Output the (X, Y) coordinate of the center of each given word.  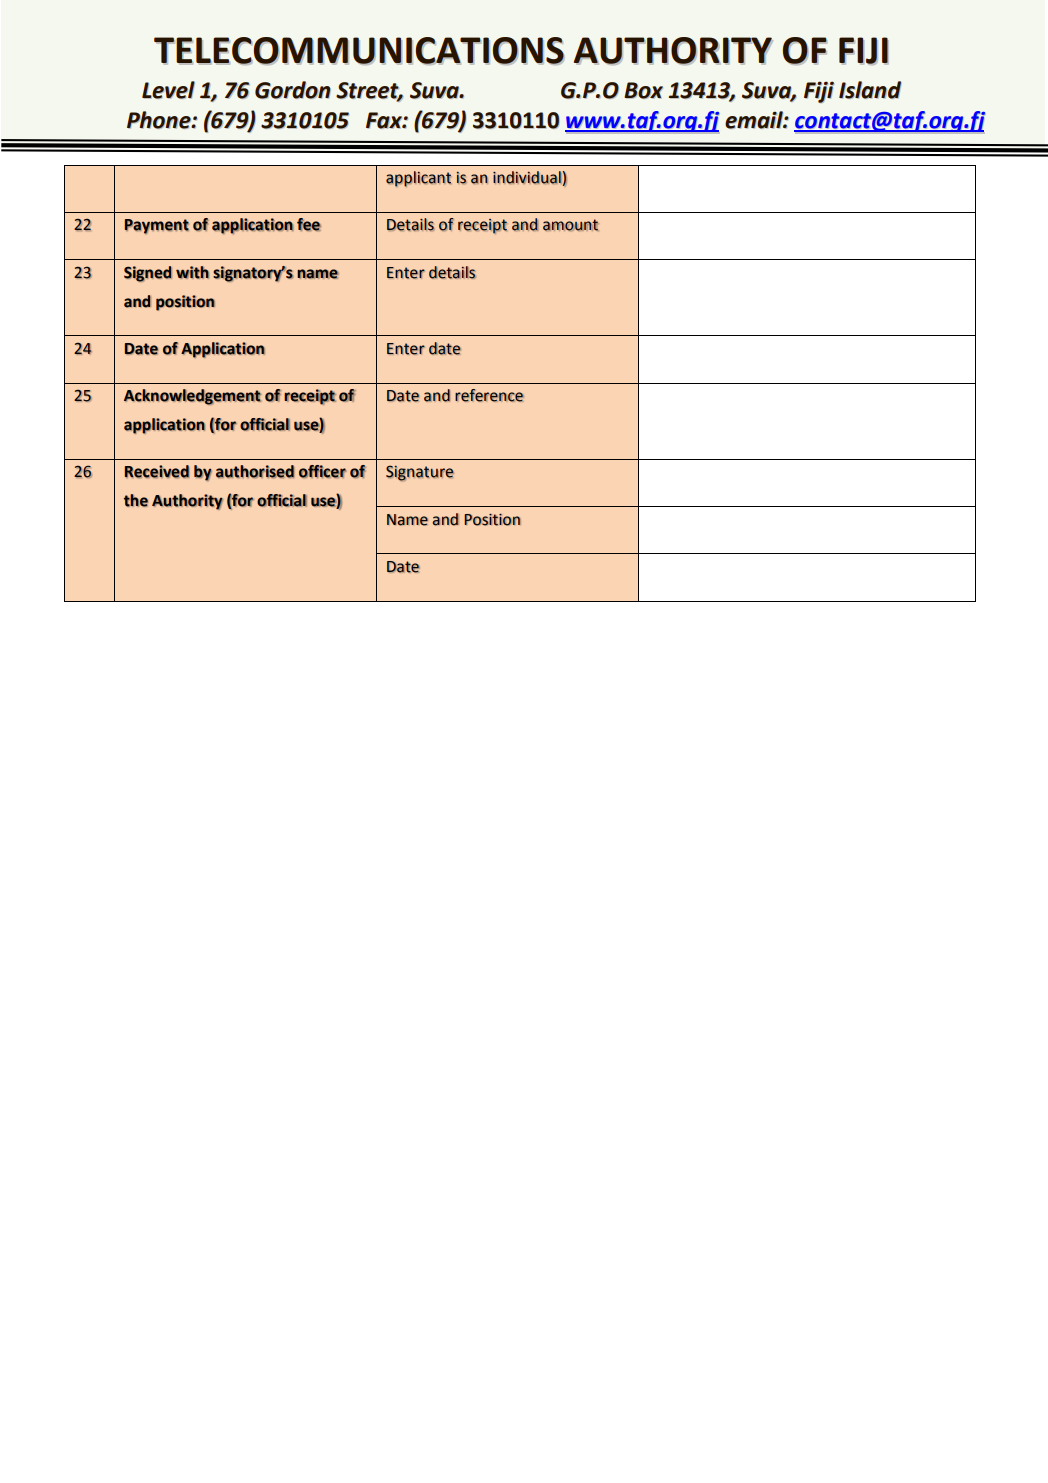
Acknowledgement (192, 397)
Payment (157, 226)
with (192, 272)
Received (157, 471)
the (136, 500)
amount (571, 225)
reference (489, 395)
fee (309, 224)
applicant (418, 179)
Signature (420, 473)
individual (527, 177)
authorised (255, 471)
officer (322, 471)
